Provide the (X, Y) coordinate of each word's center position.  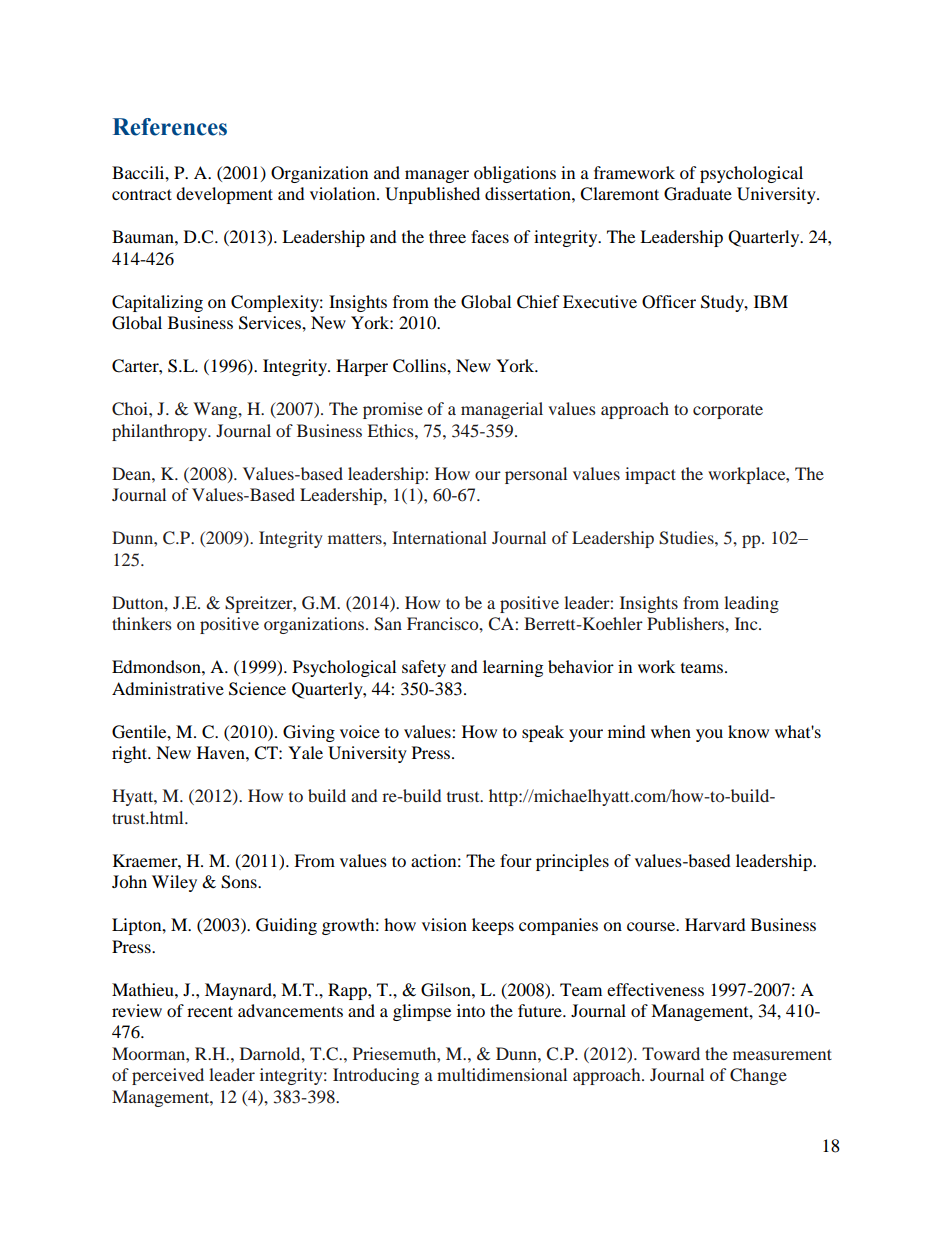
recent (210, 1011)
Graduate (698, 194)
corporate (728, 411)
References (170, 127)
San (388, 624)
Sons (240, 882)
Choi (131, 409)
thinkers (142, 623)
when (671, 731)
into (471, 1010)
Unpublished (432, 195)
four (516, 860)
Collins (420, 366)
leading (751, 604)
